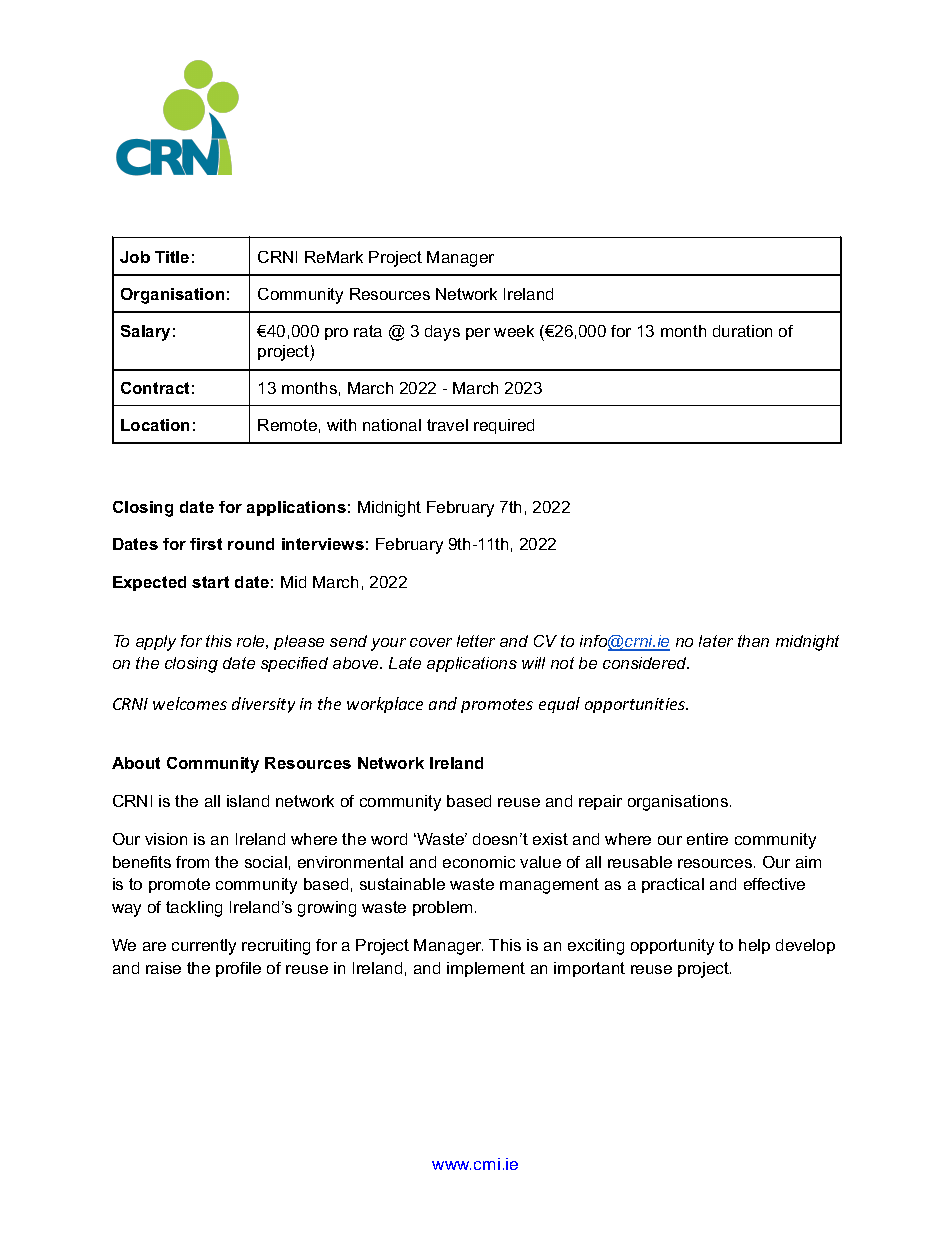  I want to click on currently, so click(204, 947).
